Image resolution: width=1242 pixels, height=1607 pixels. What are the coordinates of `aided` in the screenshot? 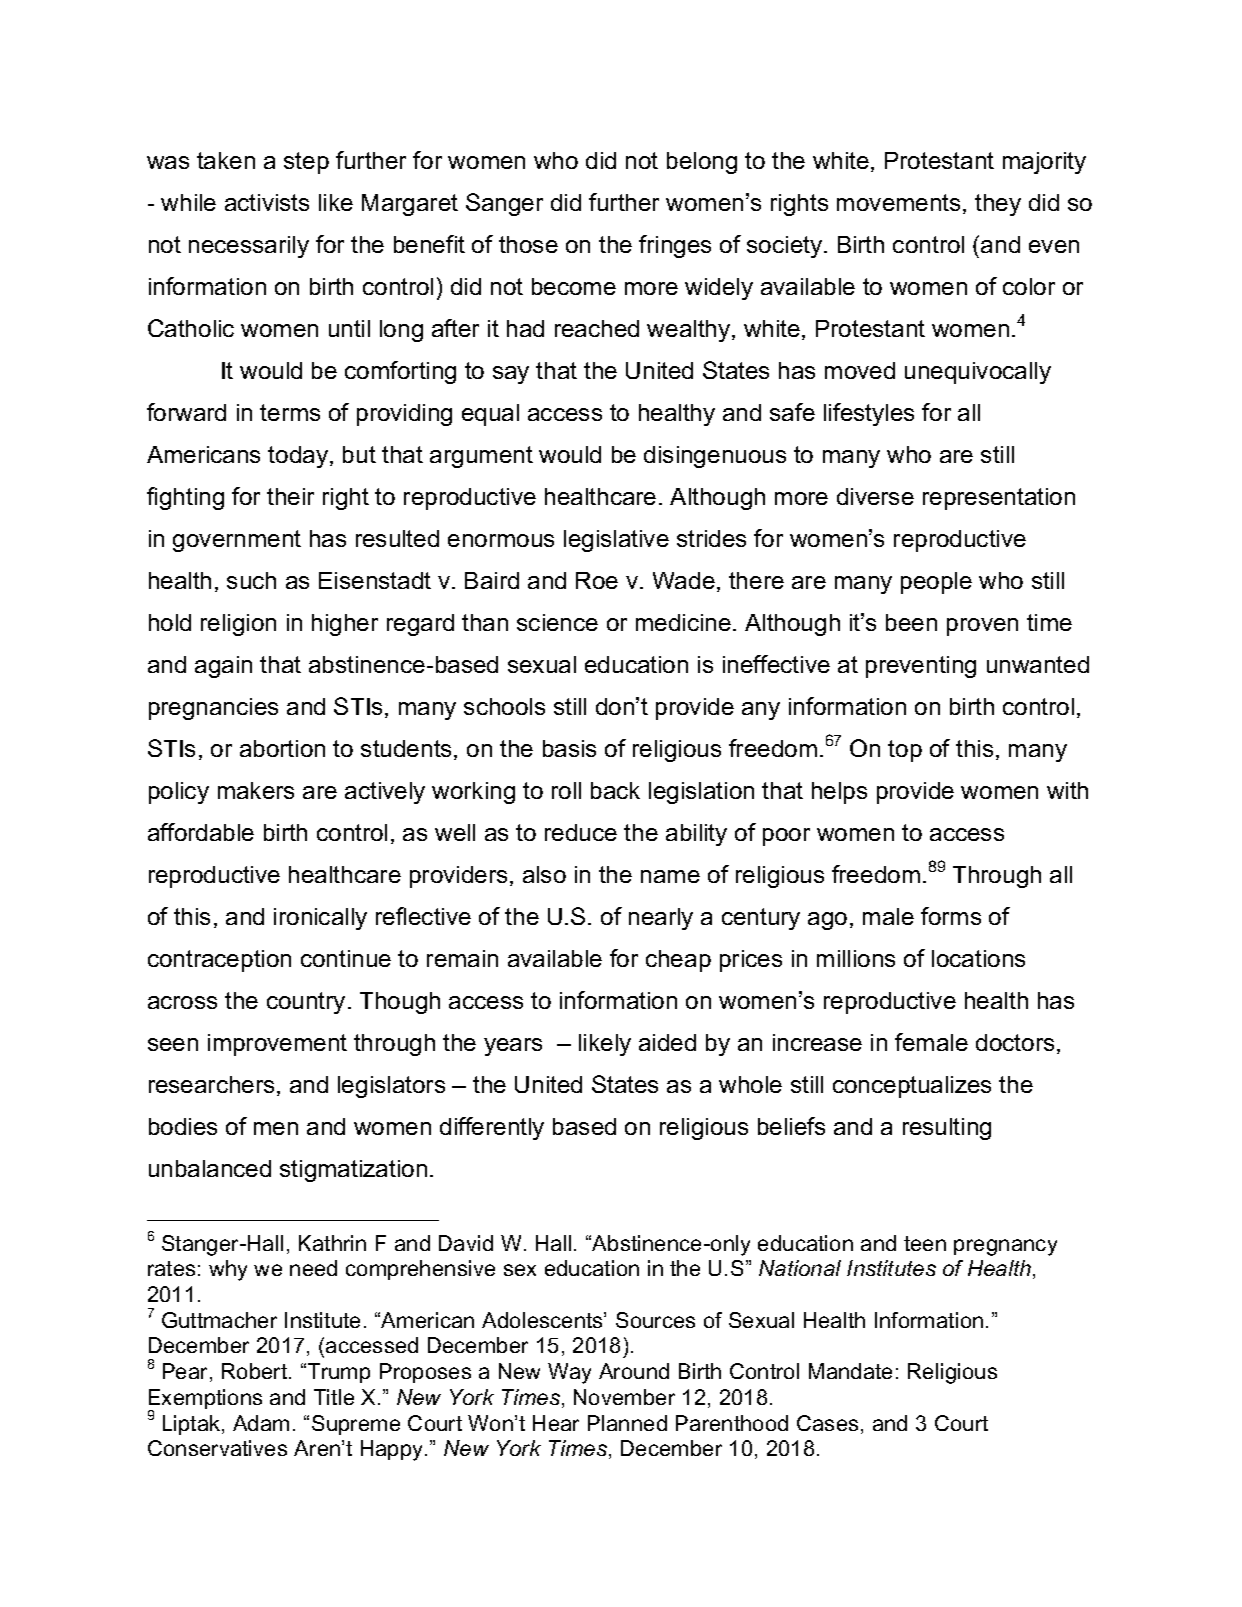 It's located at (667, 1042).
